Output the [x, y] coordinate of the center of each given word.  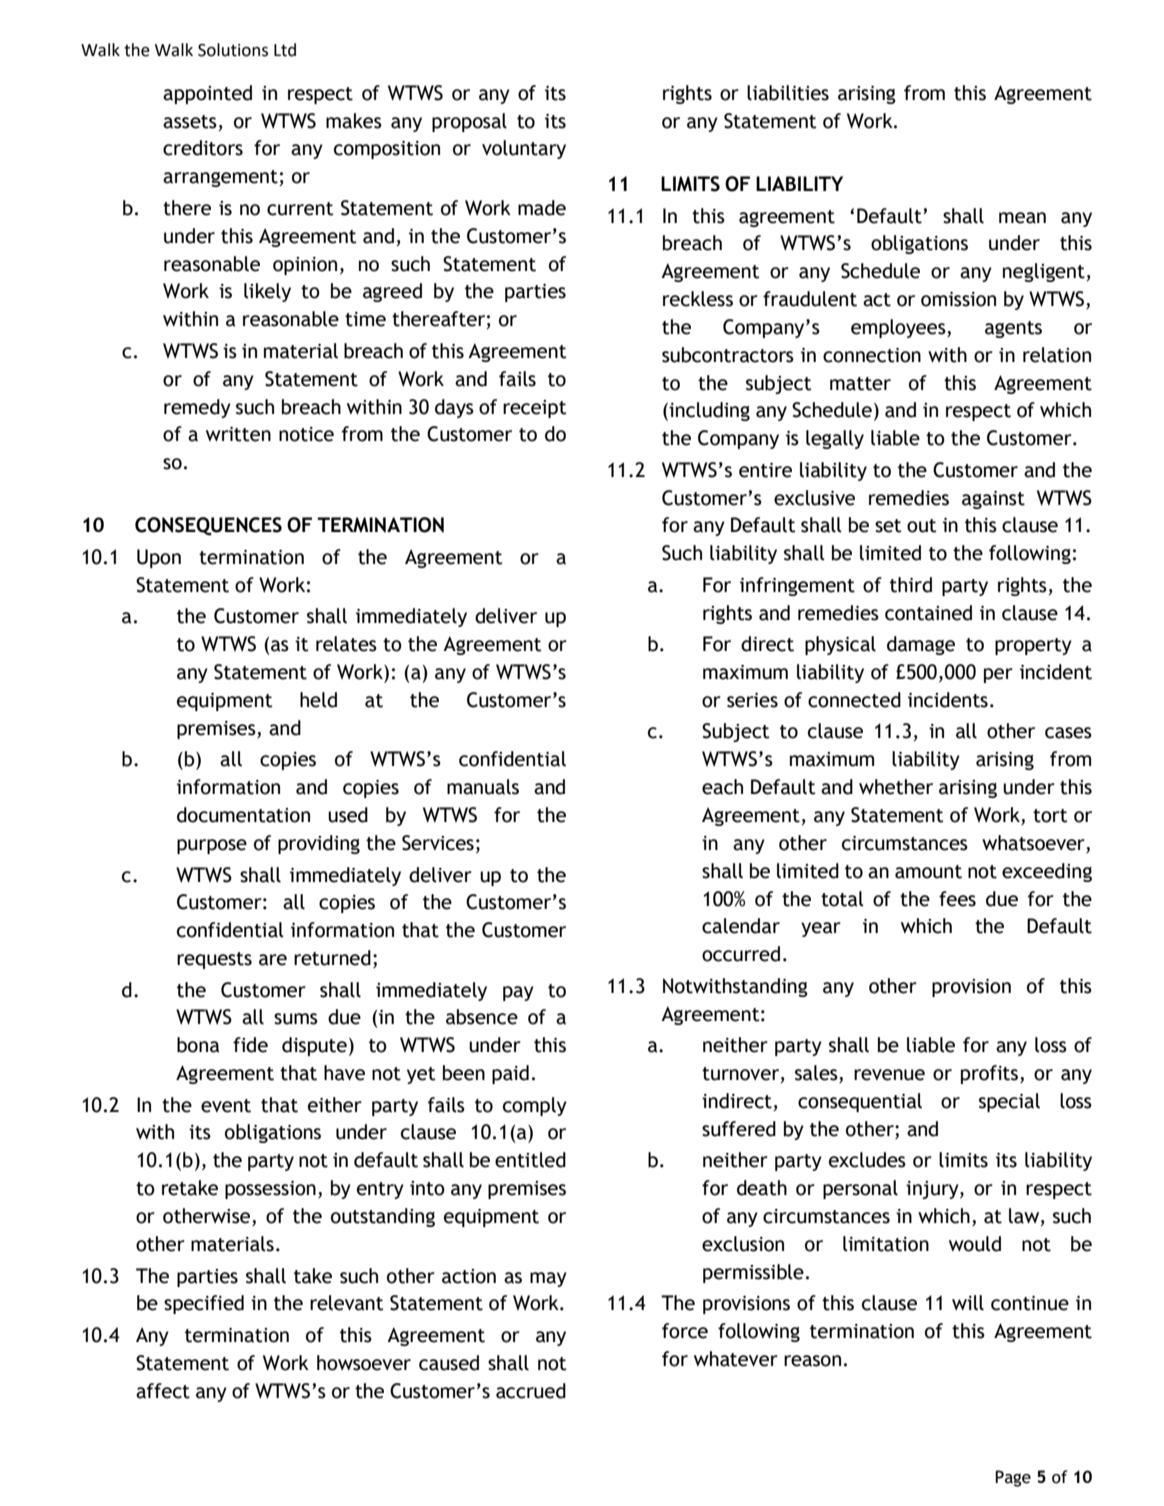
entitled [530, 1160]
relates [346, 644]
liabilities [788, 93]
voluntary [524, 149]
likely [267, 292]
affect [163, 1391]
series [752, 700]
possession [270, 1190]
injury [933, 1190]
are [273, 960]
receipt [535, 409]
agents [1013, 329]
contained [928, 613]
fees [957, 899]
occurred [741, 954]
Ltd [285, 50]
